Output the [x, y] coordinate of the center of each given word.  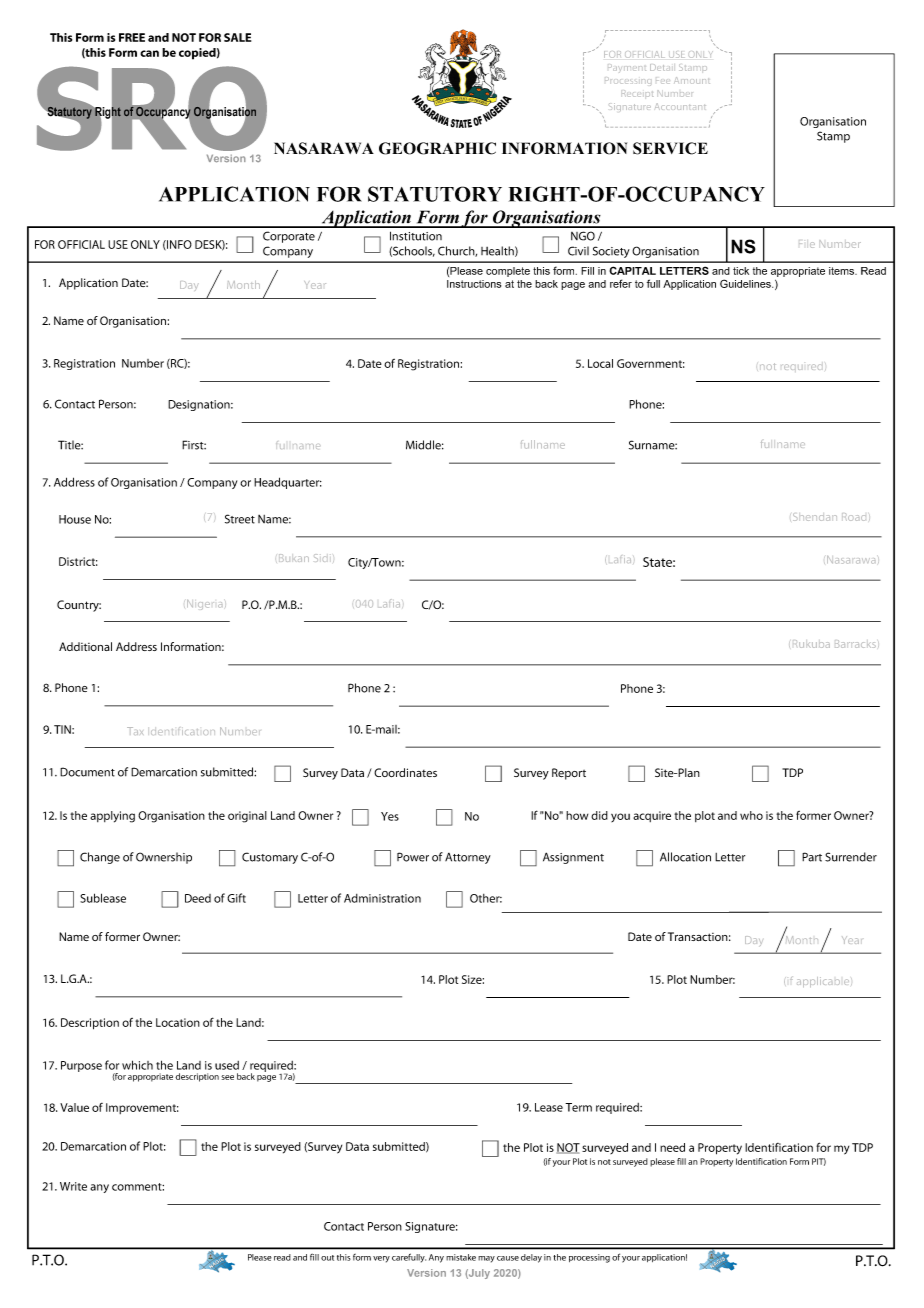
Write [73, 1186]
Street [240, 519]
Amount [692, 80]
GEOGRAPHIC [437, 148]
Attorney [468, 858]
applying [112, 817]
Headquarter [288, 483]
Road [854, 517]
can [149, 53]
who [751, 815]
